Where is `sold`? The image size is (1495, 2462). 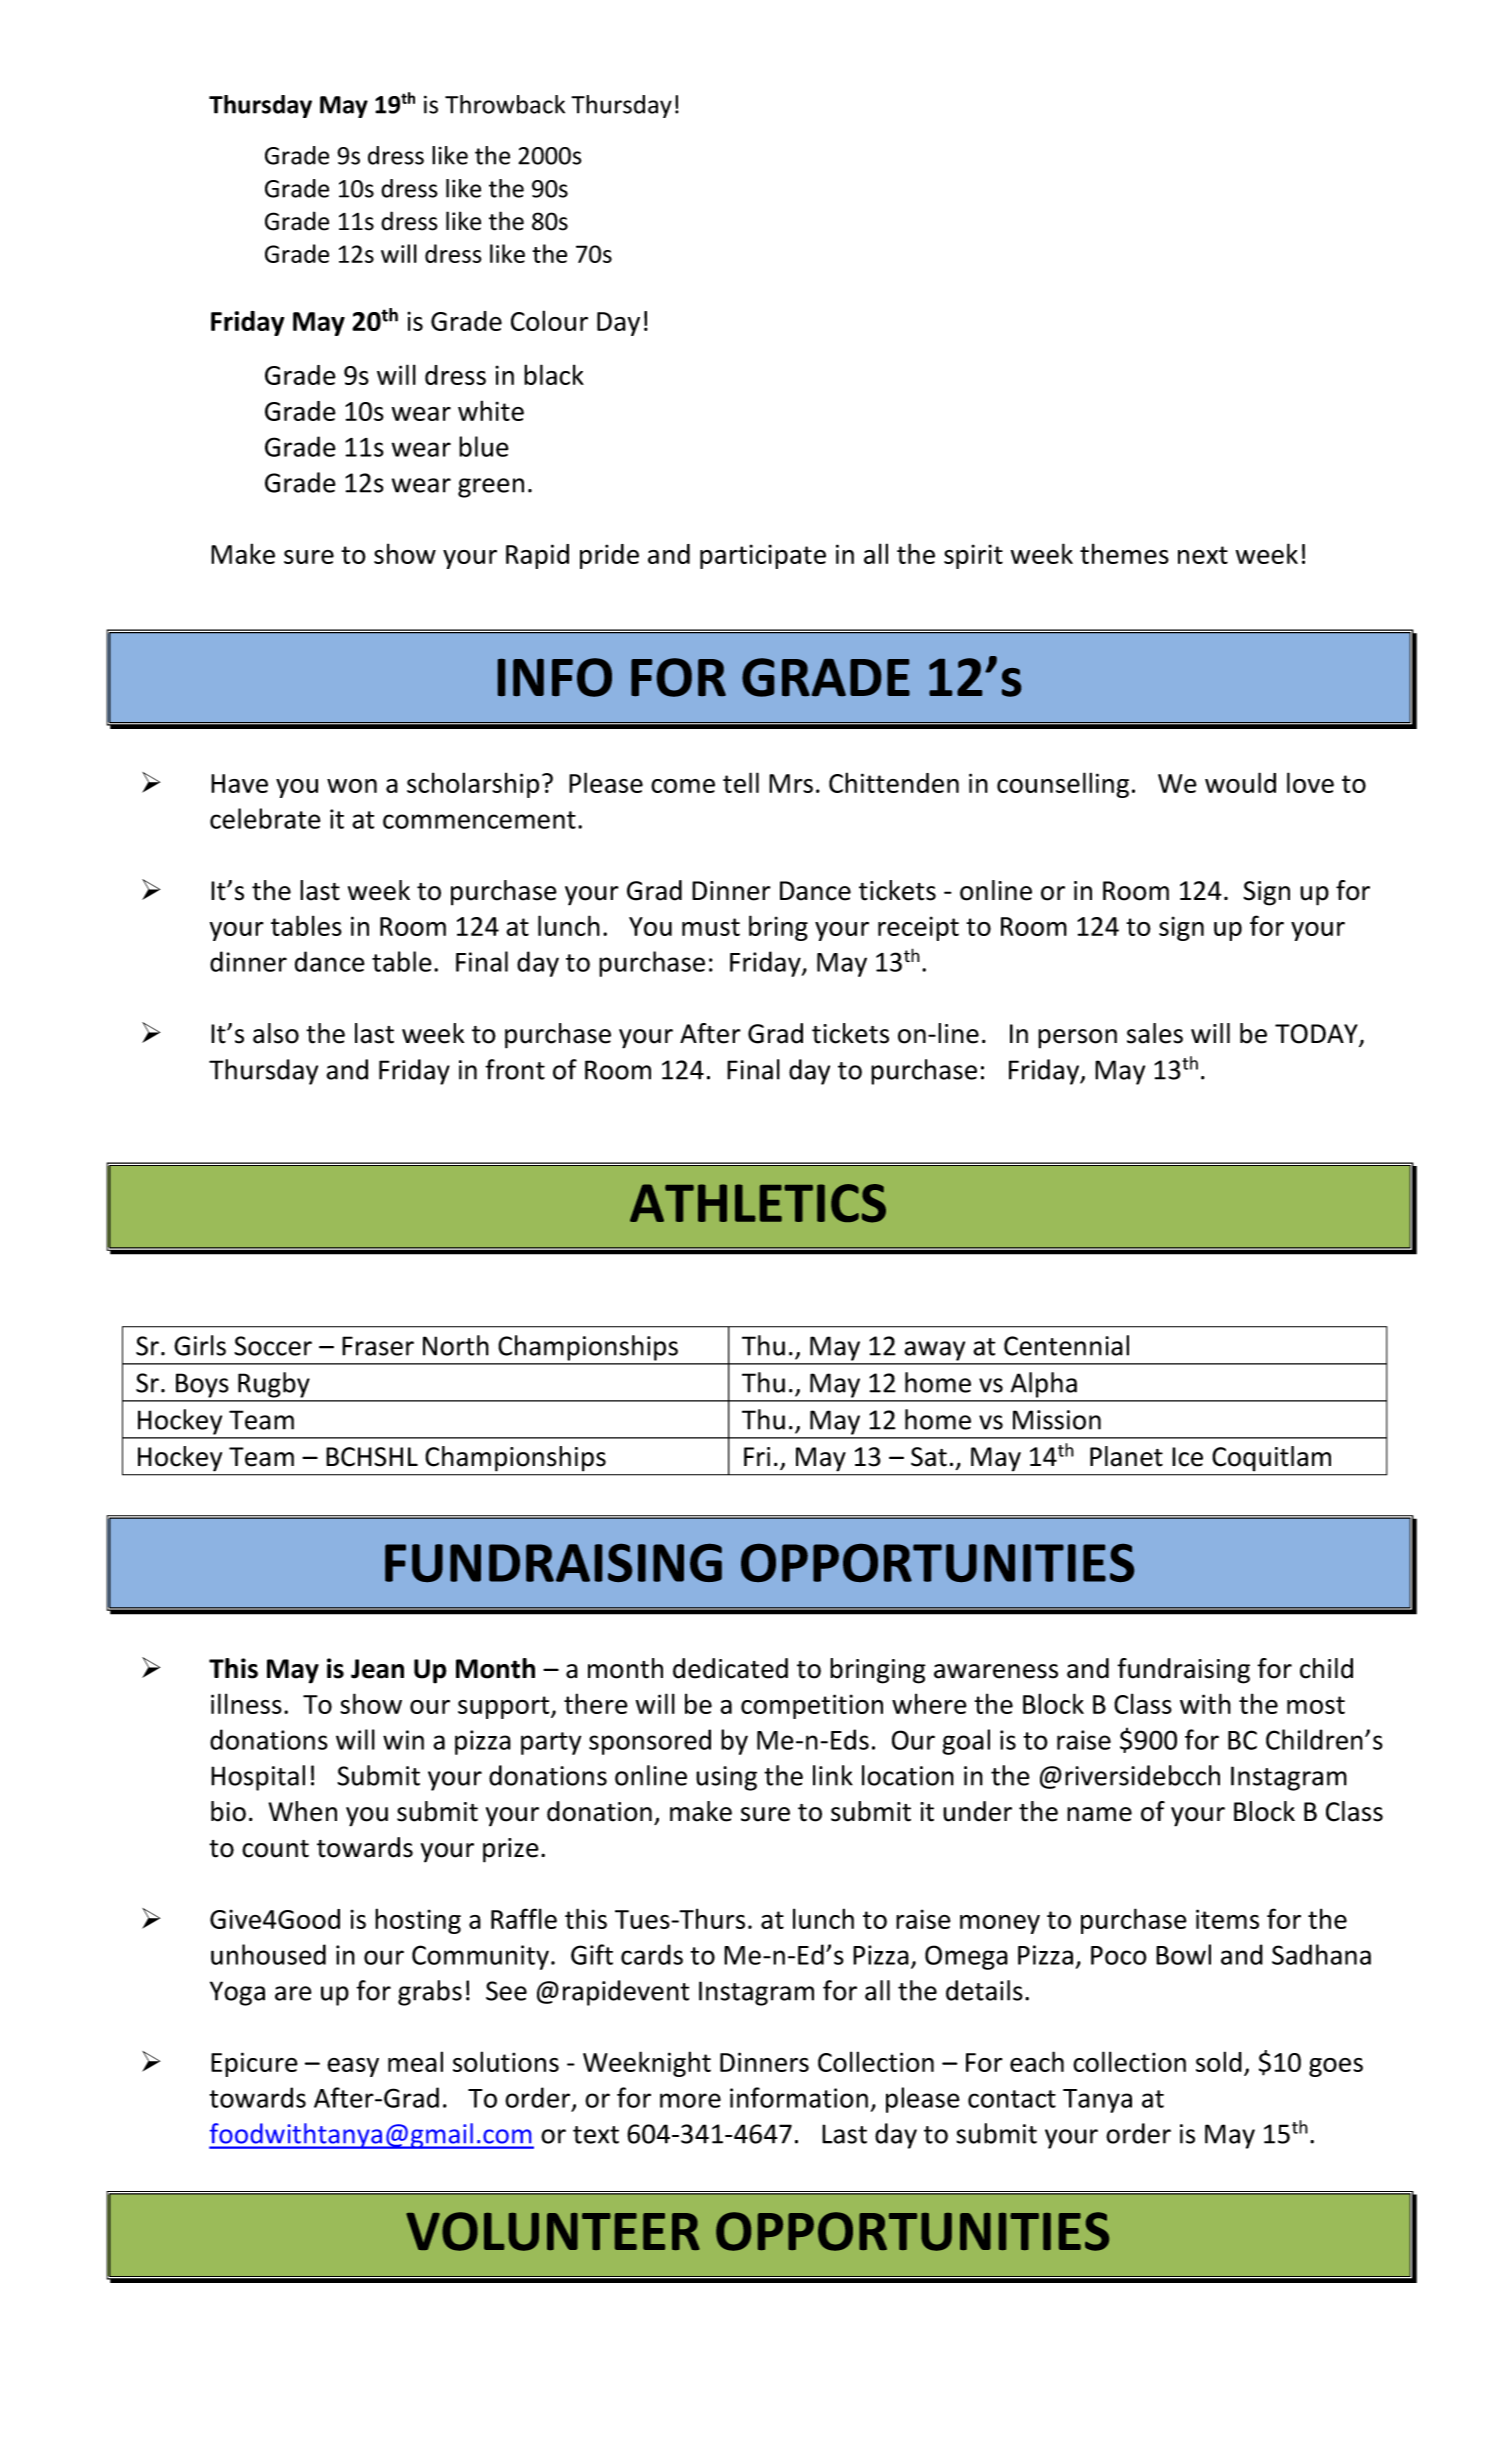 sold is located at coordinates (1219, 2061).
